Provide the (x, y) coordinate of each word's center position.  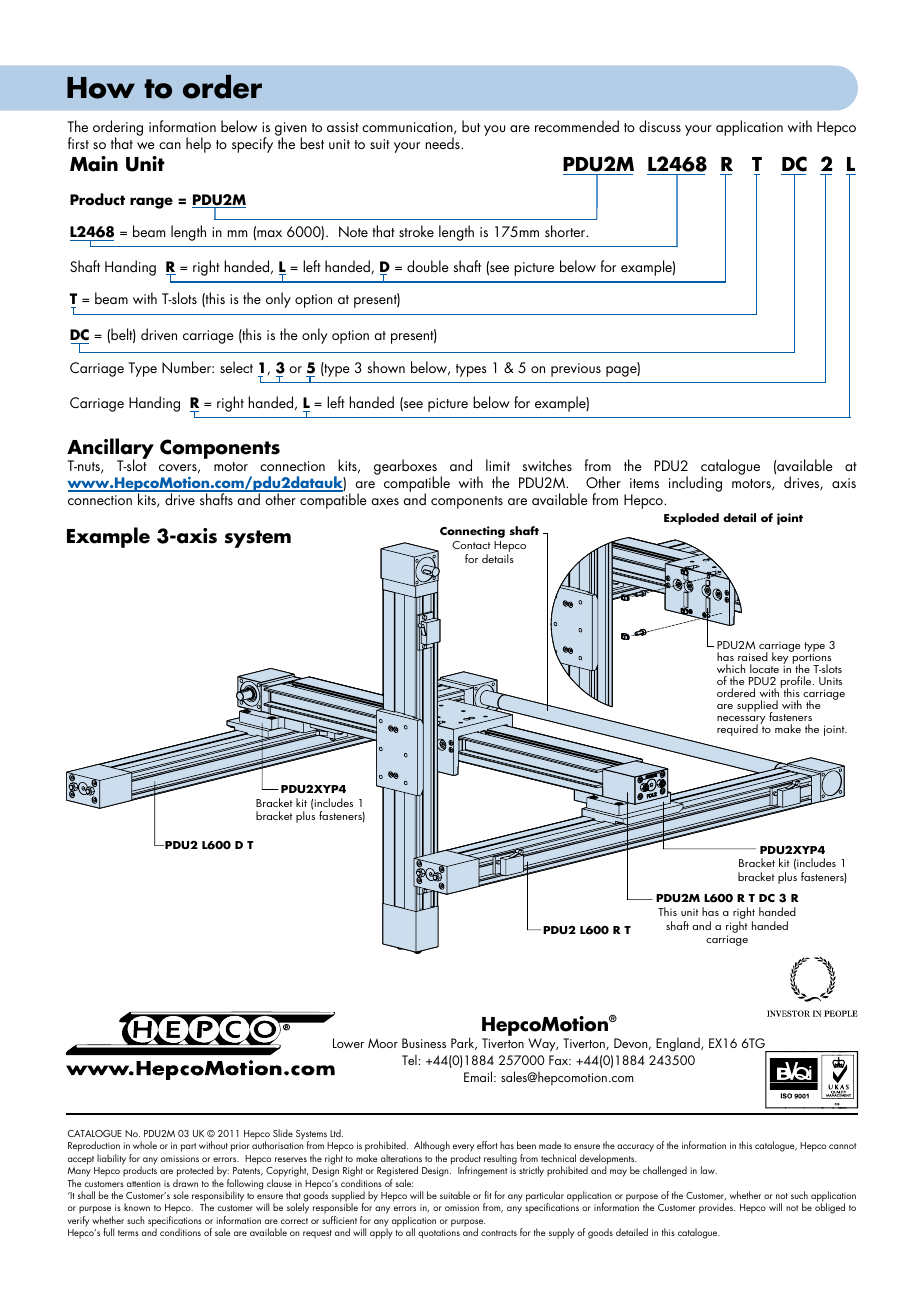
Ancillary (110, 450)
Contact (471, 545)
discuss (660, 126)
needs (444, 143)
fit (488, 1195)
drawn (185, 1183)
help (198, 145)
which (731, 668)
